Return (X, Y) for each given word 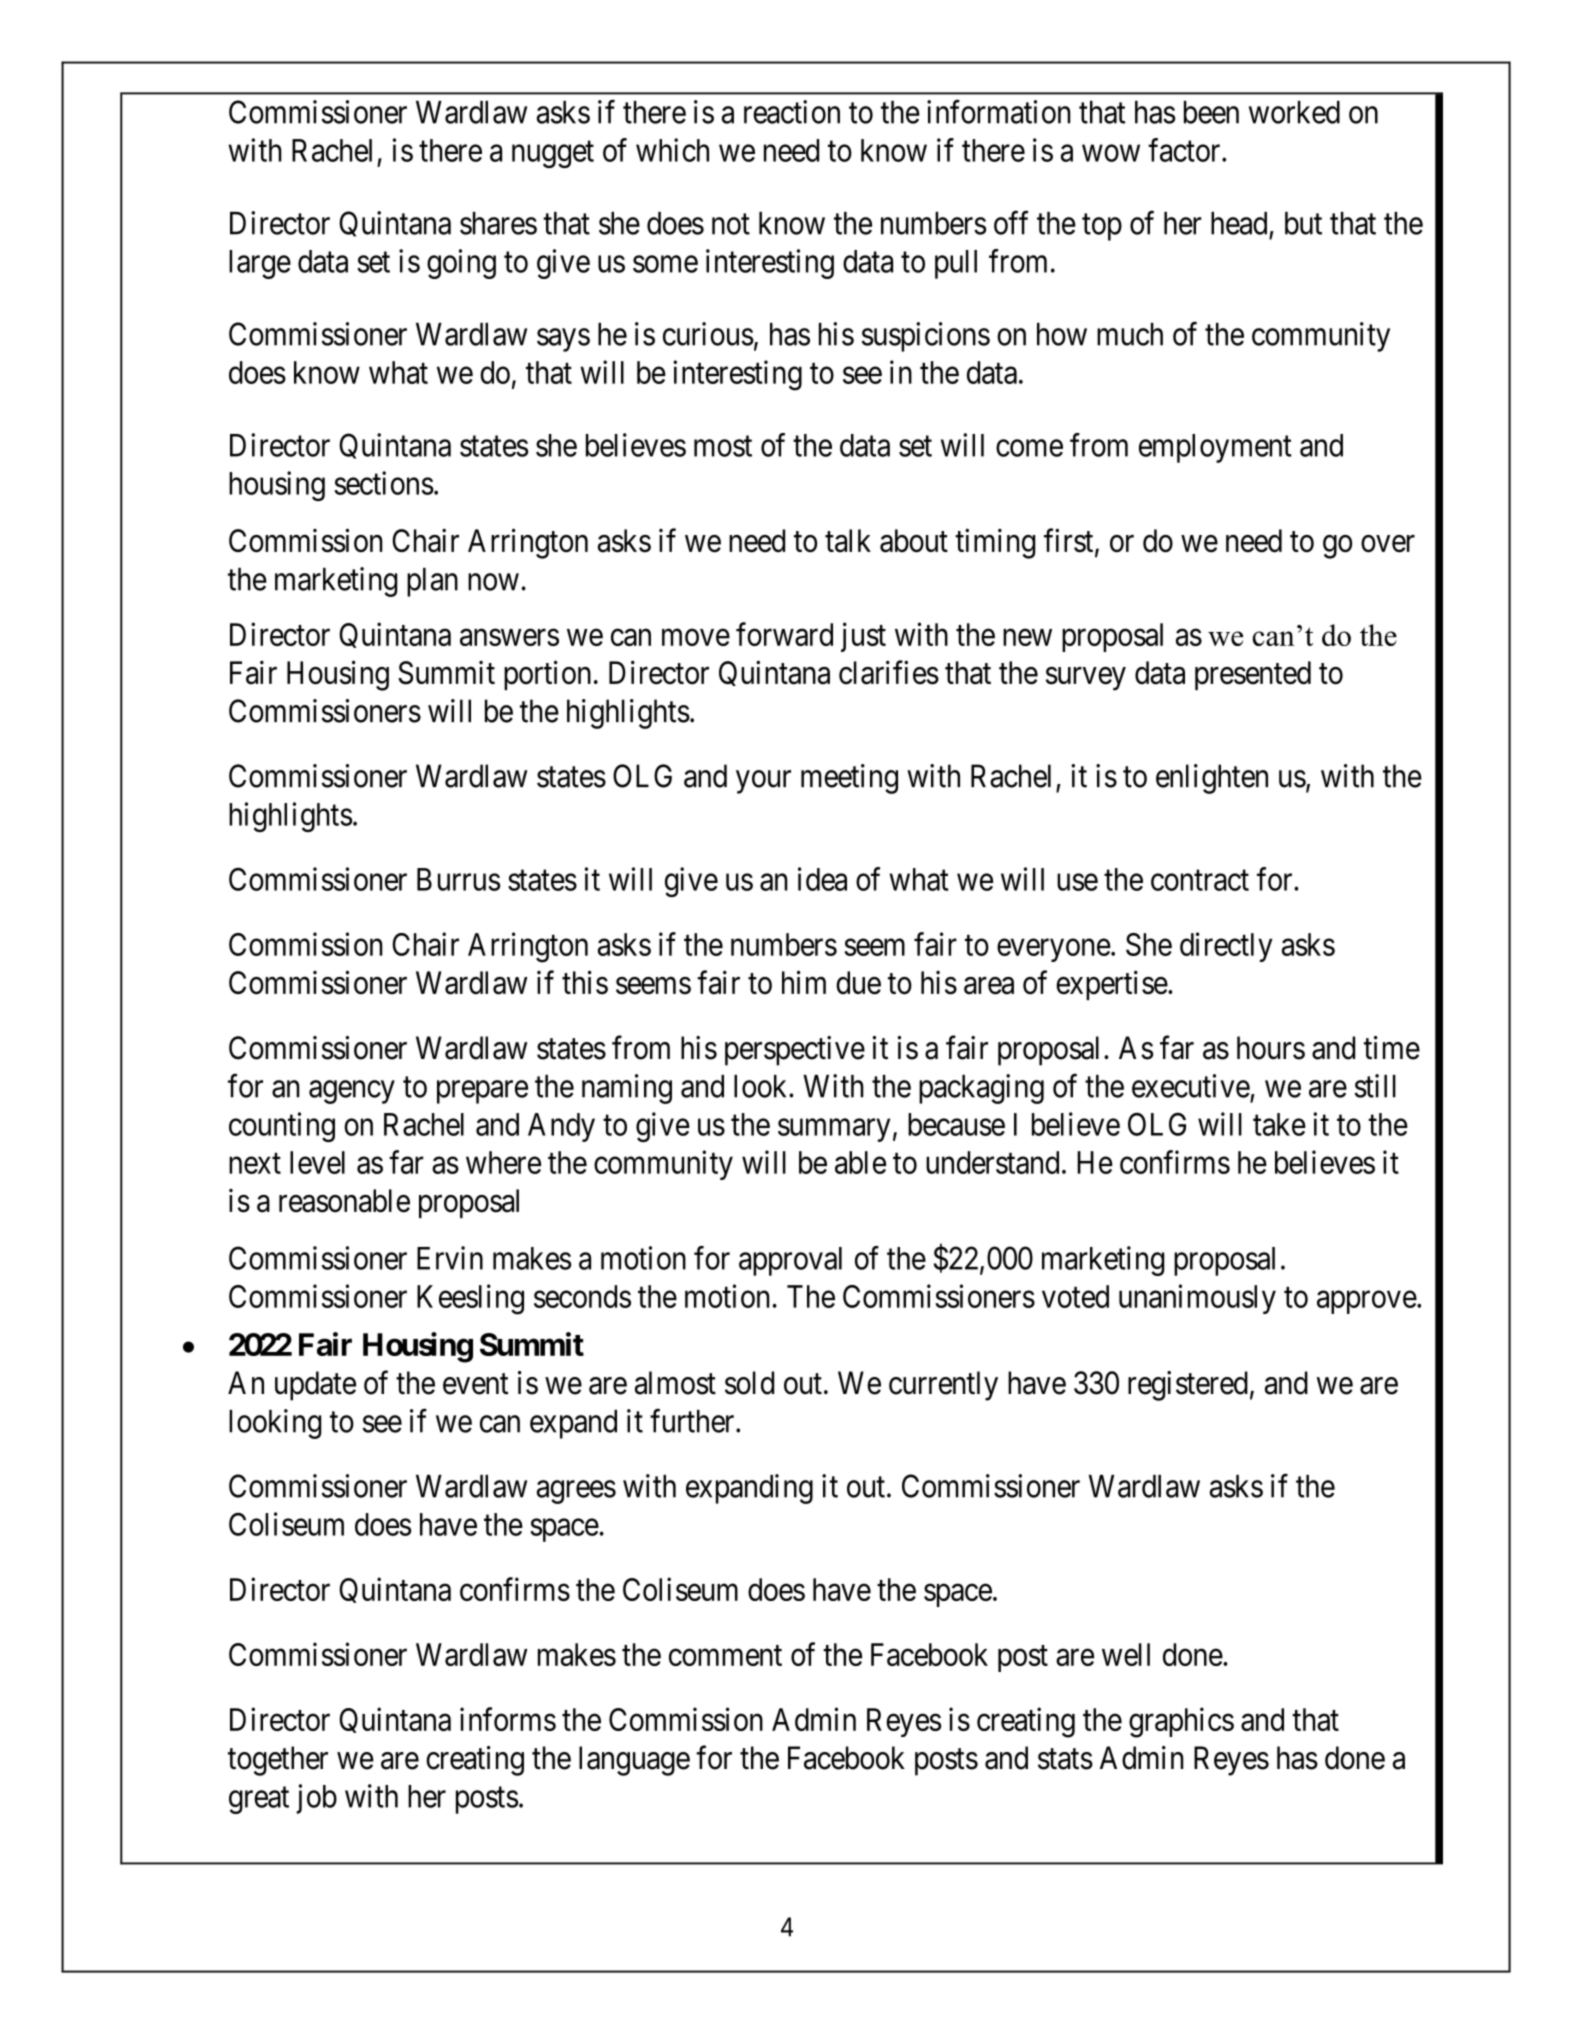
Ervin (450, 1258)
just (863, 637)
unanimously (1197, 1299)
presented (1253, 675)
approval (790, 1261)
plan (432, 582)
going (461, 264)
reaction (792, 112)
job (316, 1799)
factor (1185, 150)
